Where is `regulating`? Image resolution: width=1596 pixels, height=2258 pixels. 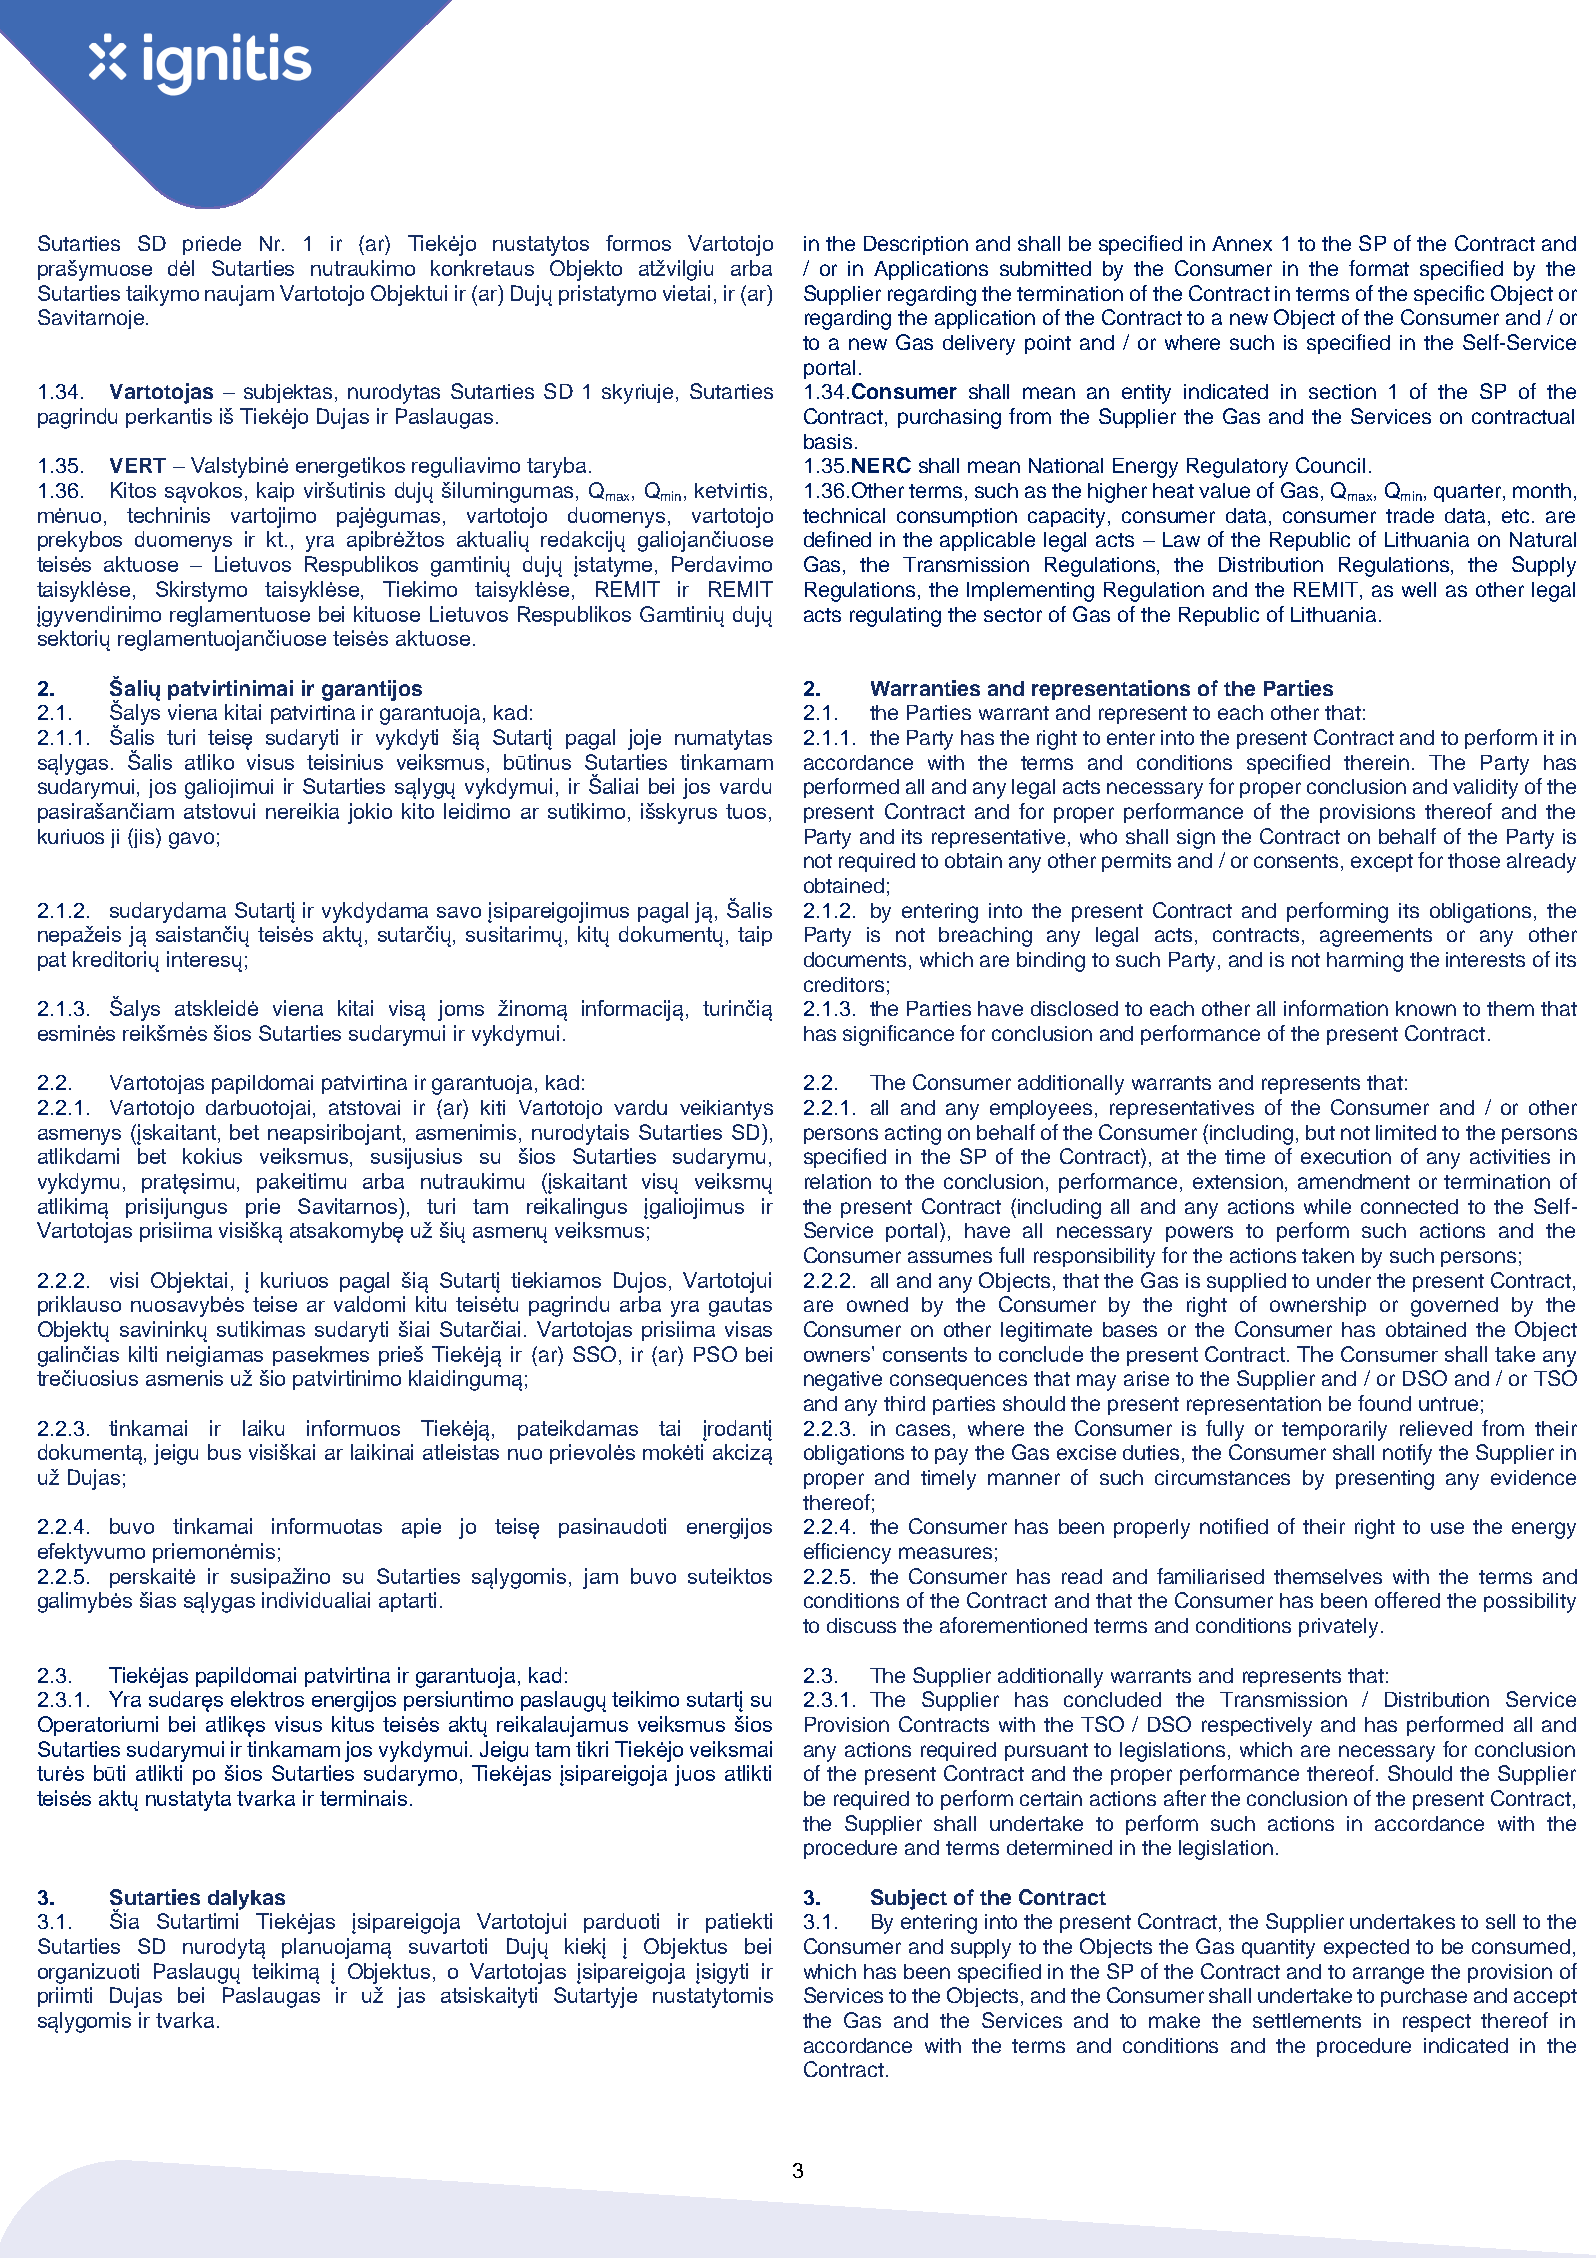 regulating is located at coordinates (895, 617).
